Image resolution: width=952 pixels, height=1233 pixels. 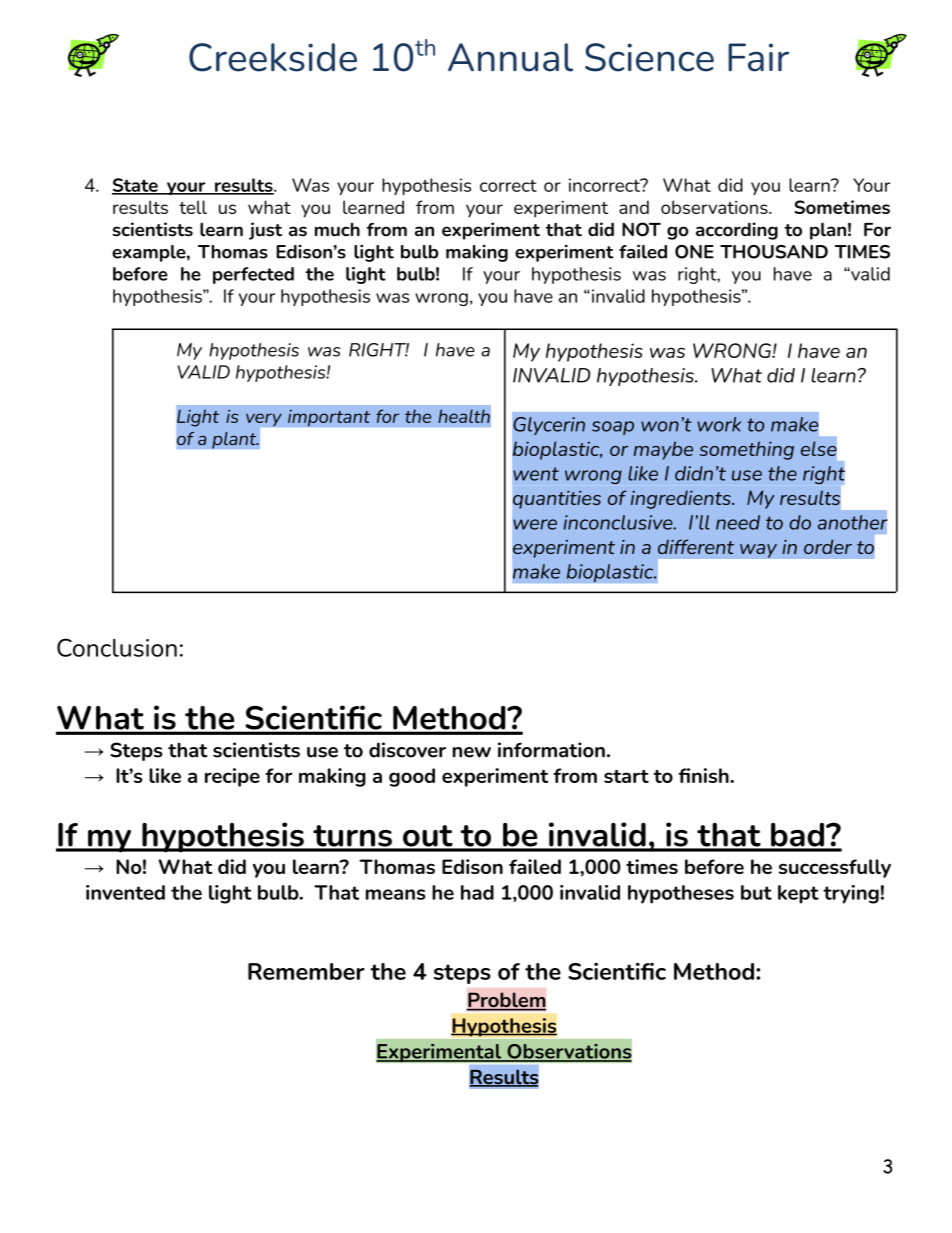 What do you see at coordinates (704, 775) in the screenshot?
I see `finish` at bounding box center [704, 775].
